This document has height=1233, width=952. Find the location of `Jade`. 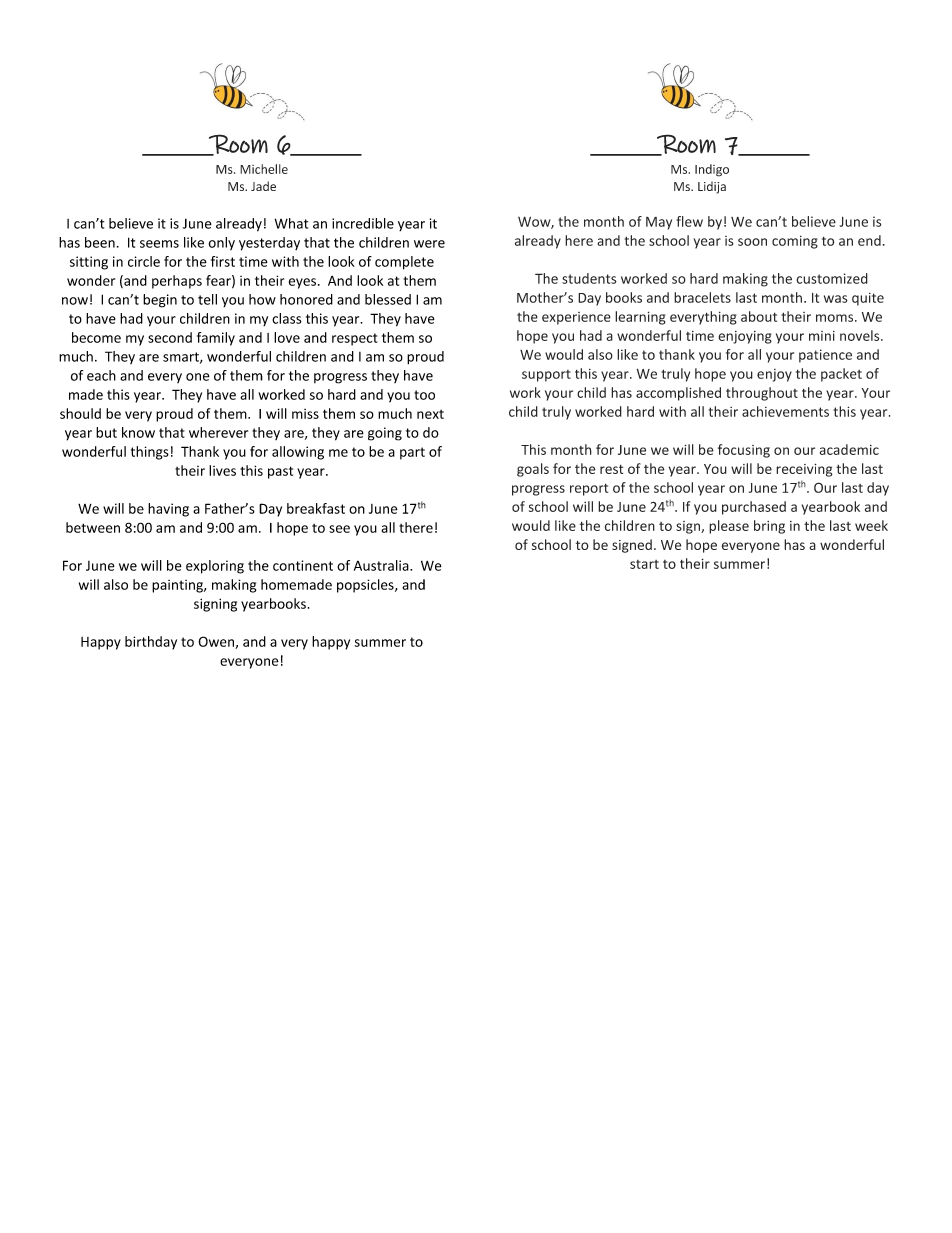

Jade is located at coordinates (263, 186).
